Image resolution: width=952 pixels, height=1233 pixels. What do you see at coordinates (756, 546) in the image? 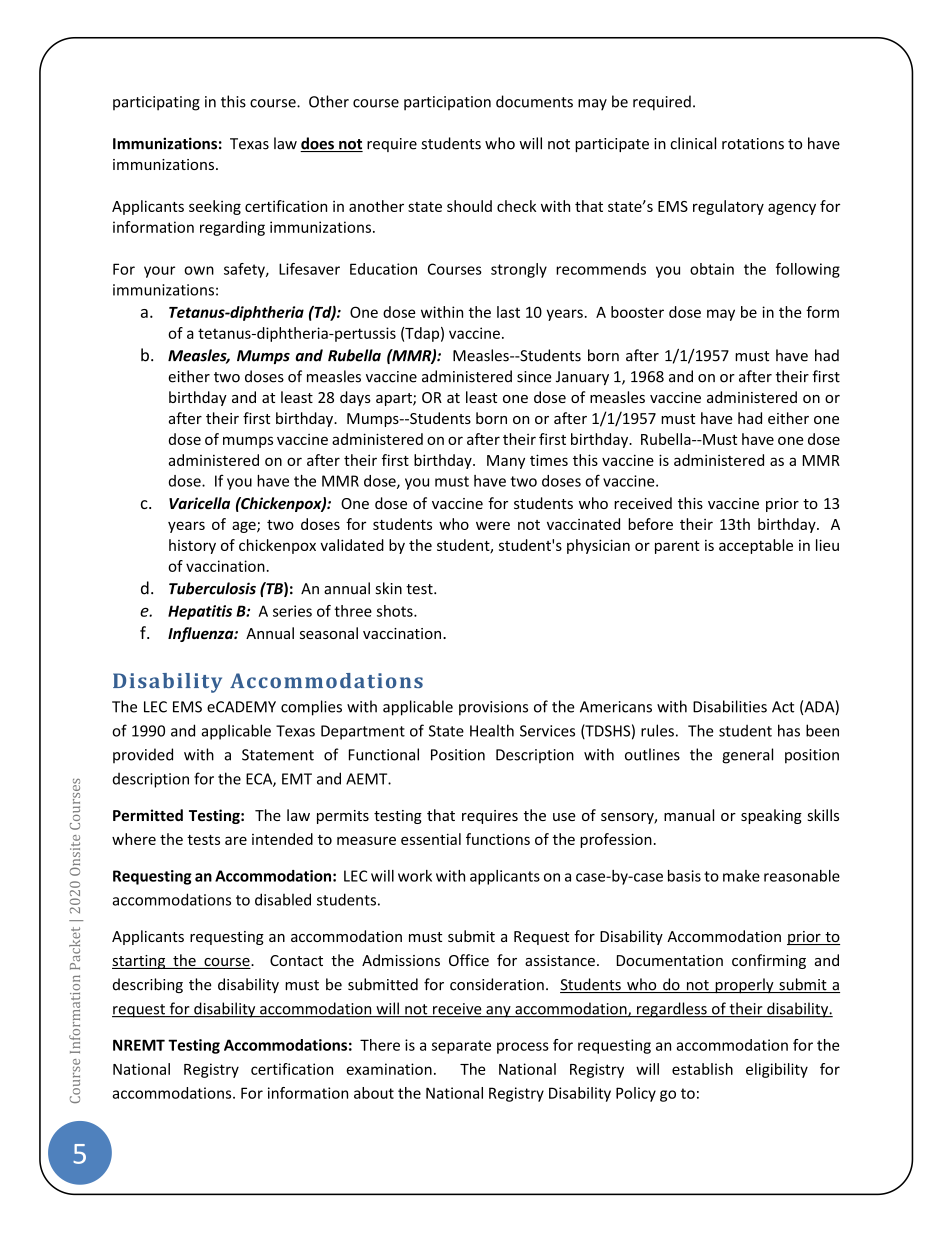
I see `acceptable` at bounding box center [756, 546].
